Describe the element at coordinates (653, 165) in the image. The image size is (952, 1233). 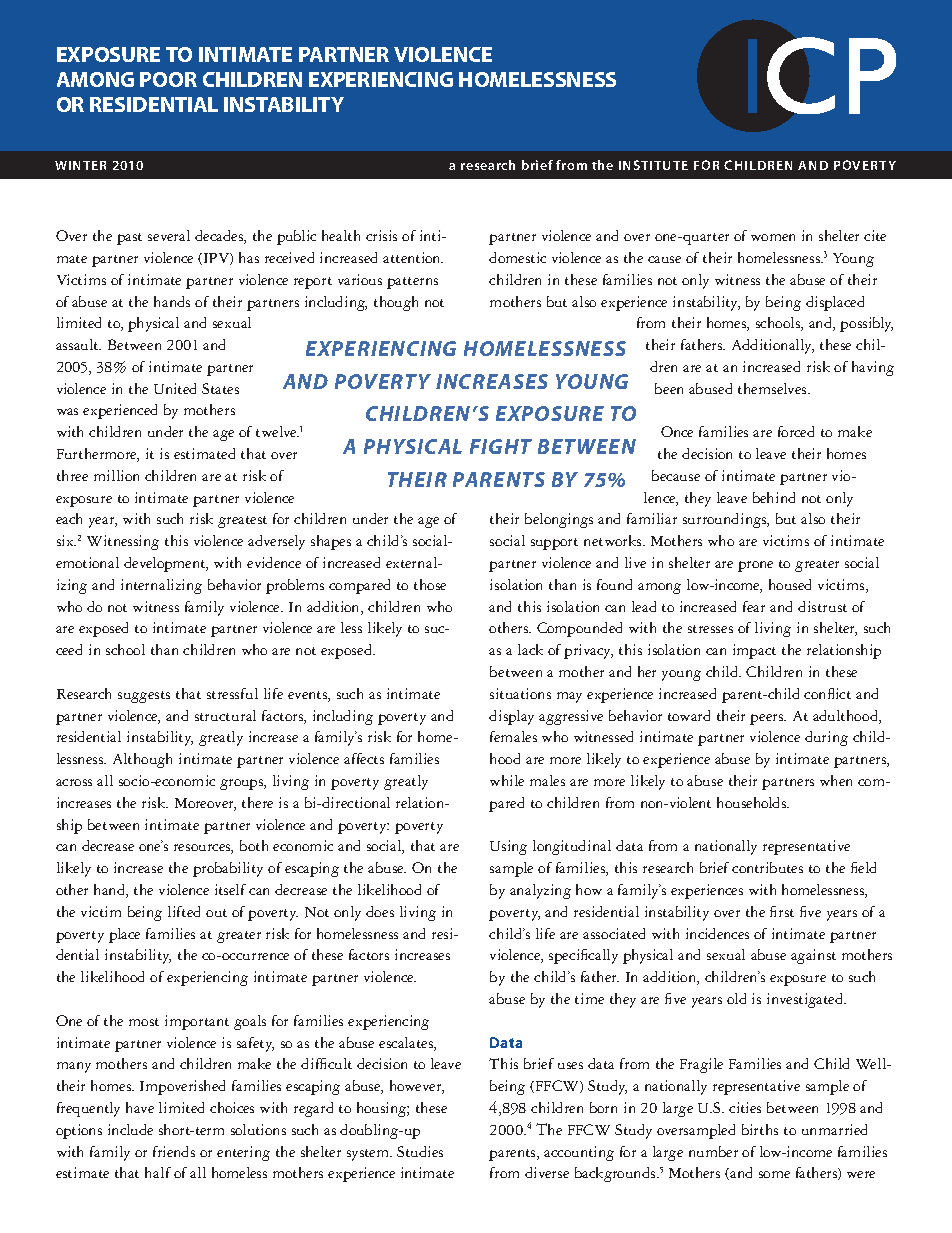
I see `INSTITUTE` at that location.
